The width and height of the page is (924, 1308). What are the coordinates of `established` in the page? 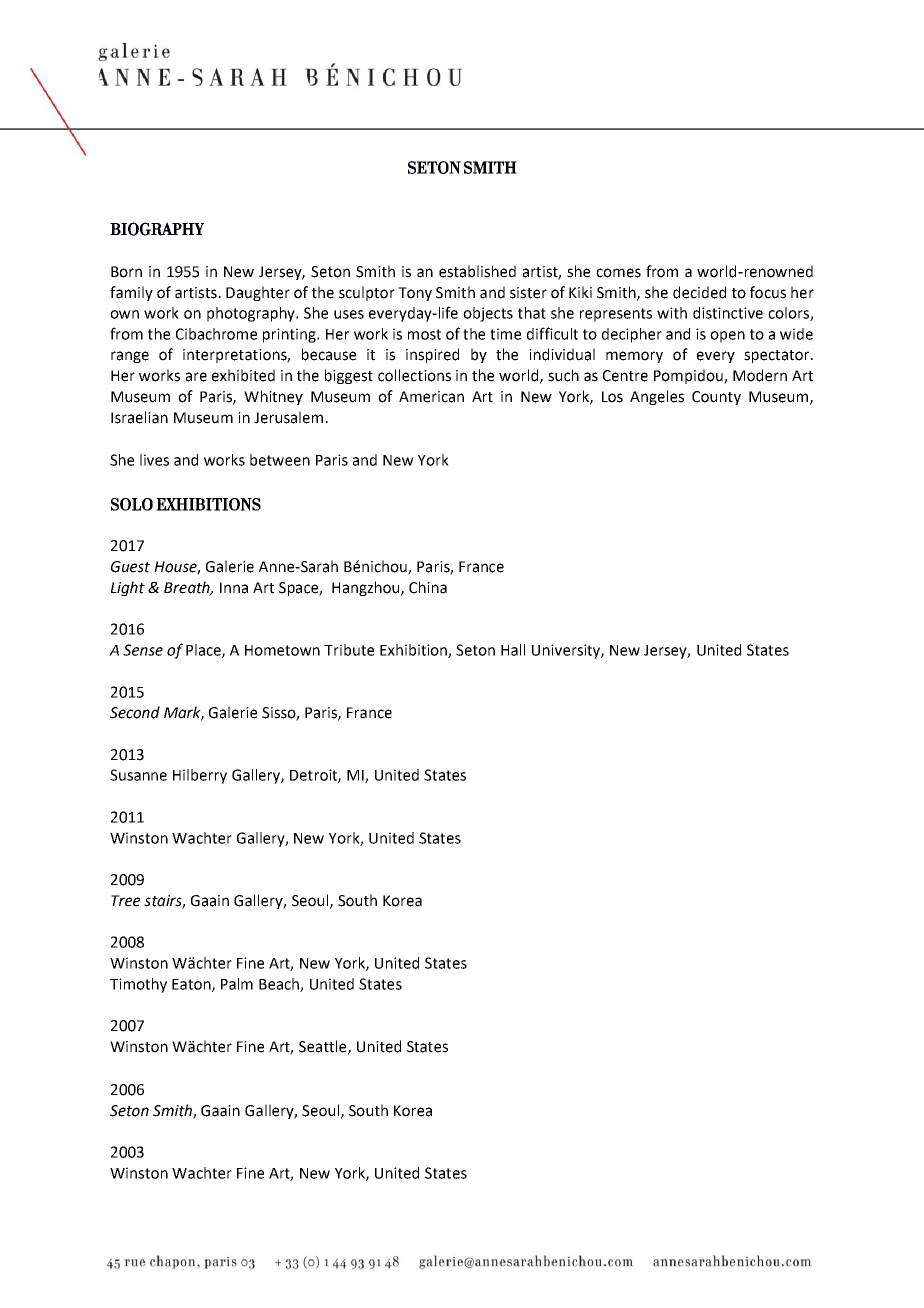 It's located at (477, 271).
